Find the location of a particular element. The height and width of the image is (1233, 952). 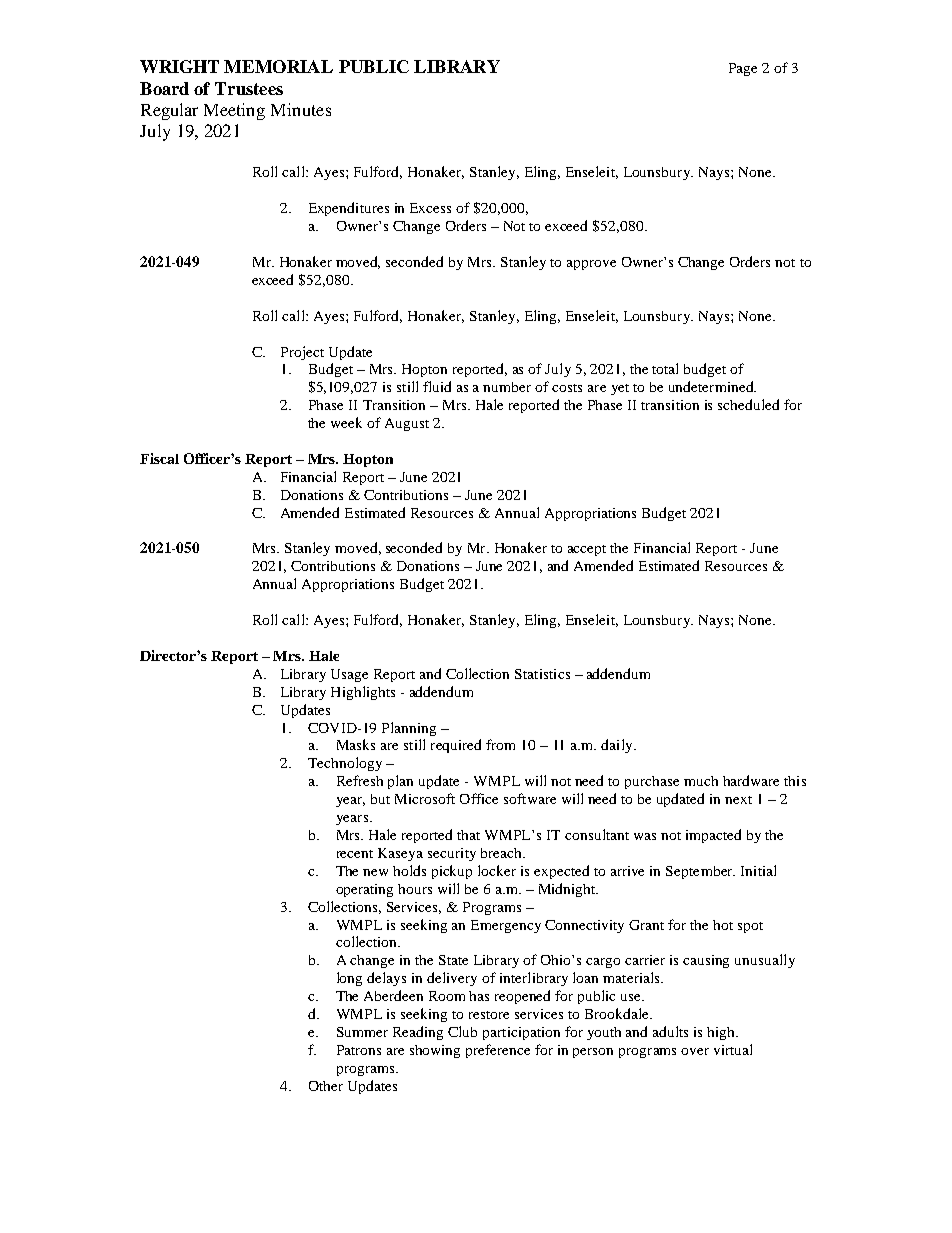

Technology is located at coordinates (345, 764).
